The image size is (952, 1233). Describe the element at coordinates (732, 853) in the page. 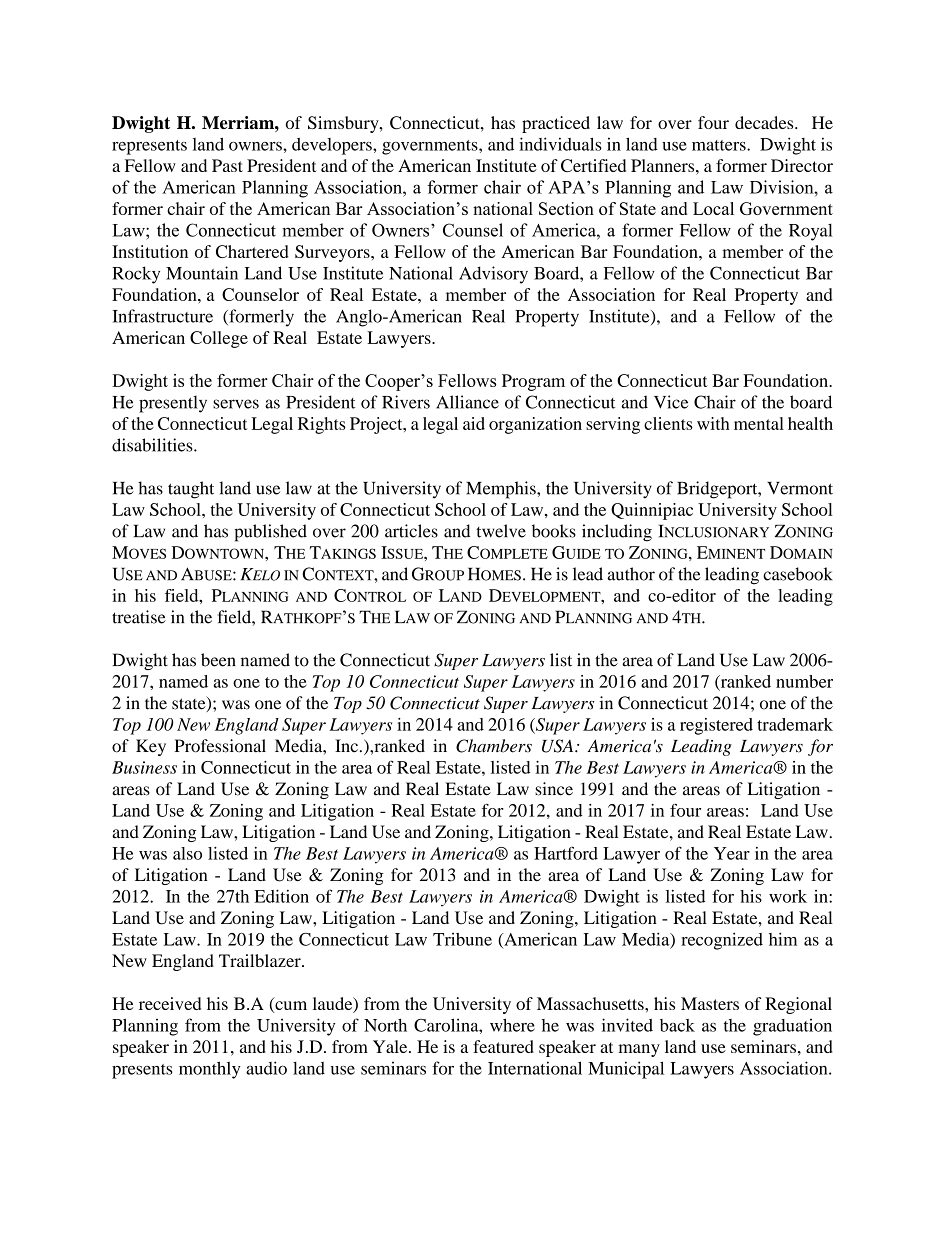

I see `Year` at that location.
